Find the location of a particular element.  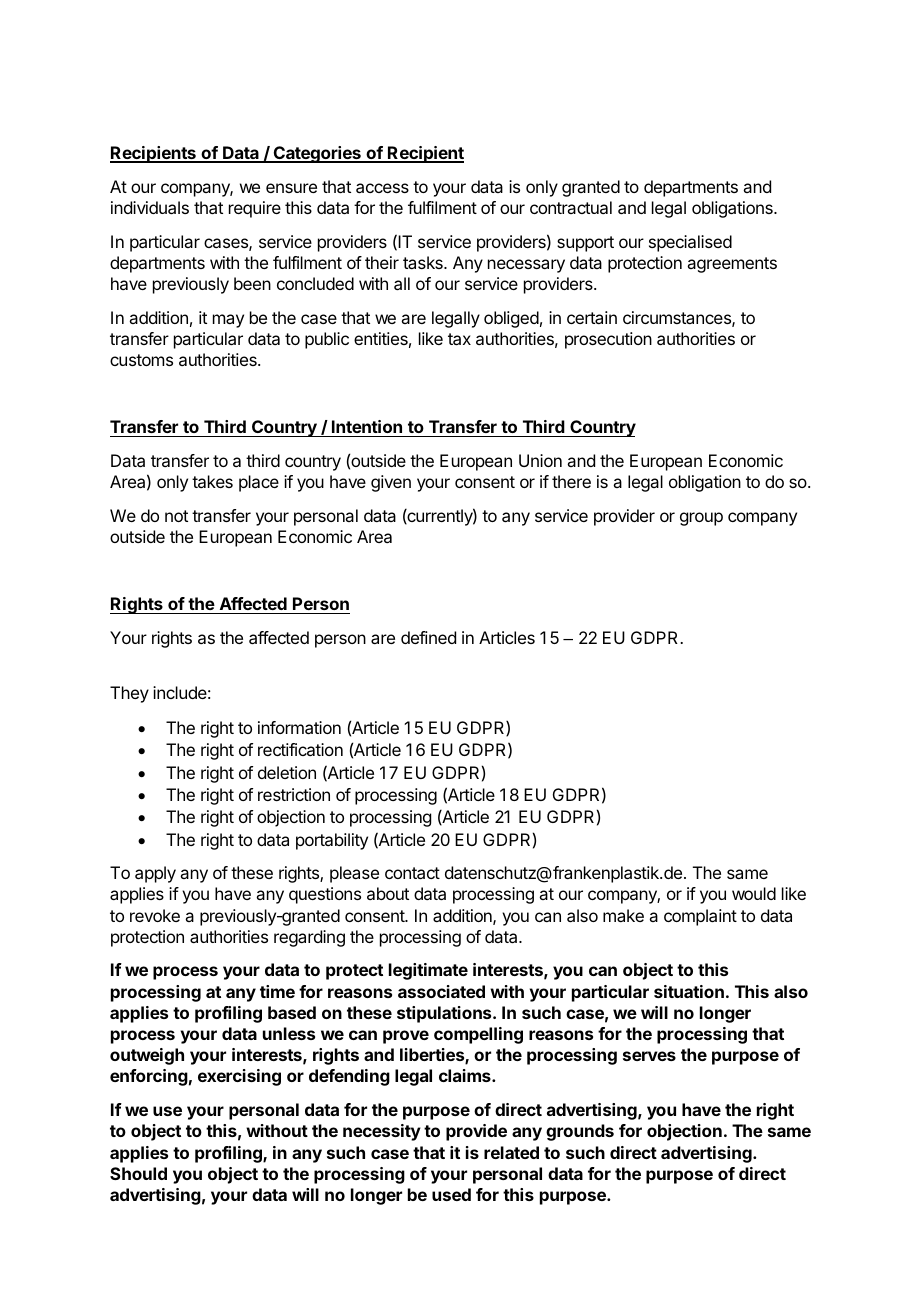

They is located at coordinates (129, 694).
